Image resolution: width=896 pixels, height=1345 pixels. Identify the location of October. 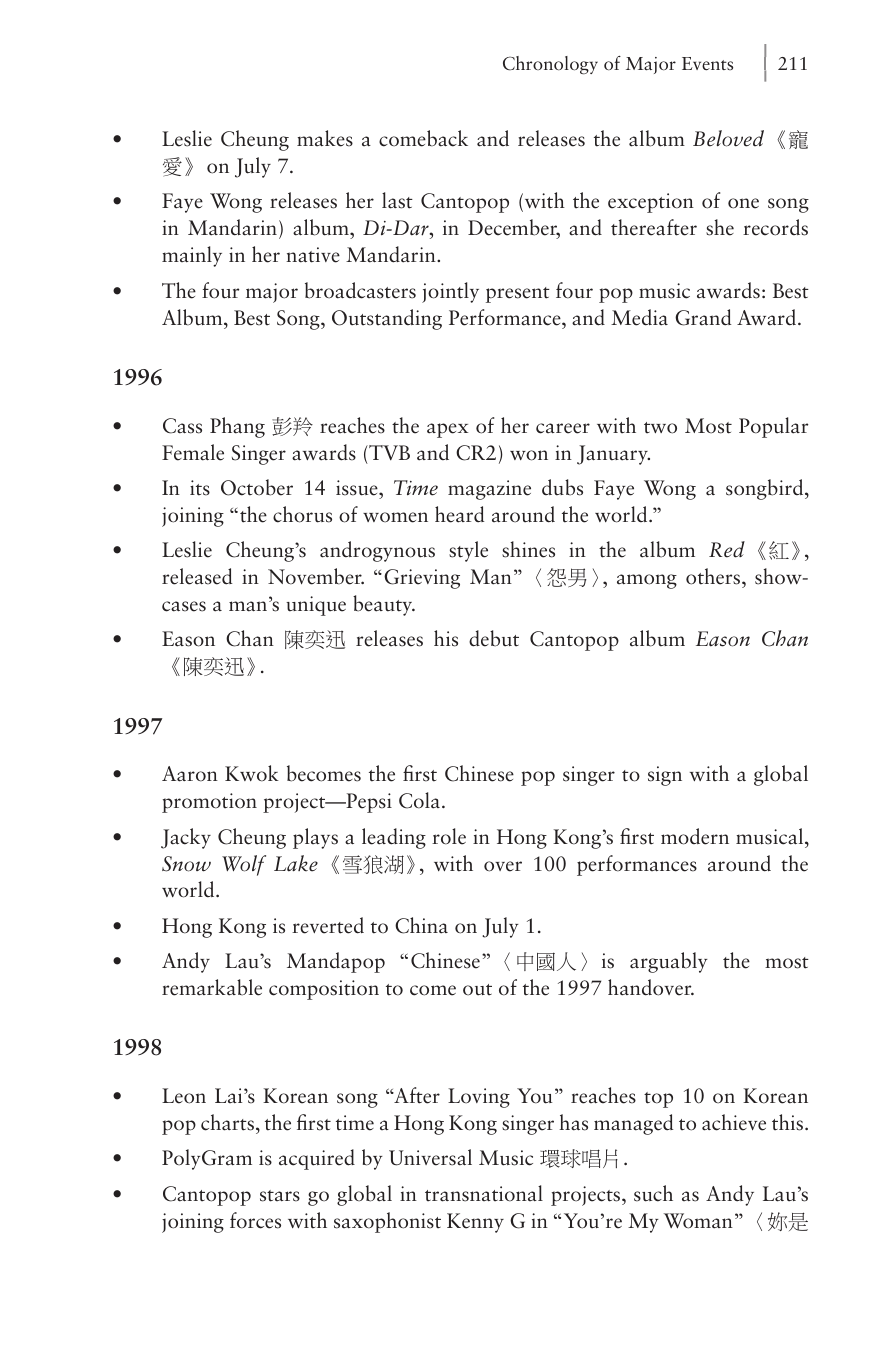
(257, 487).
